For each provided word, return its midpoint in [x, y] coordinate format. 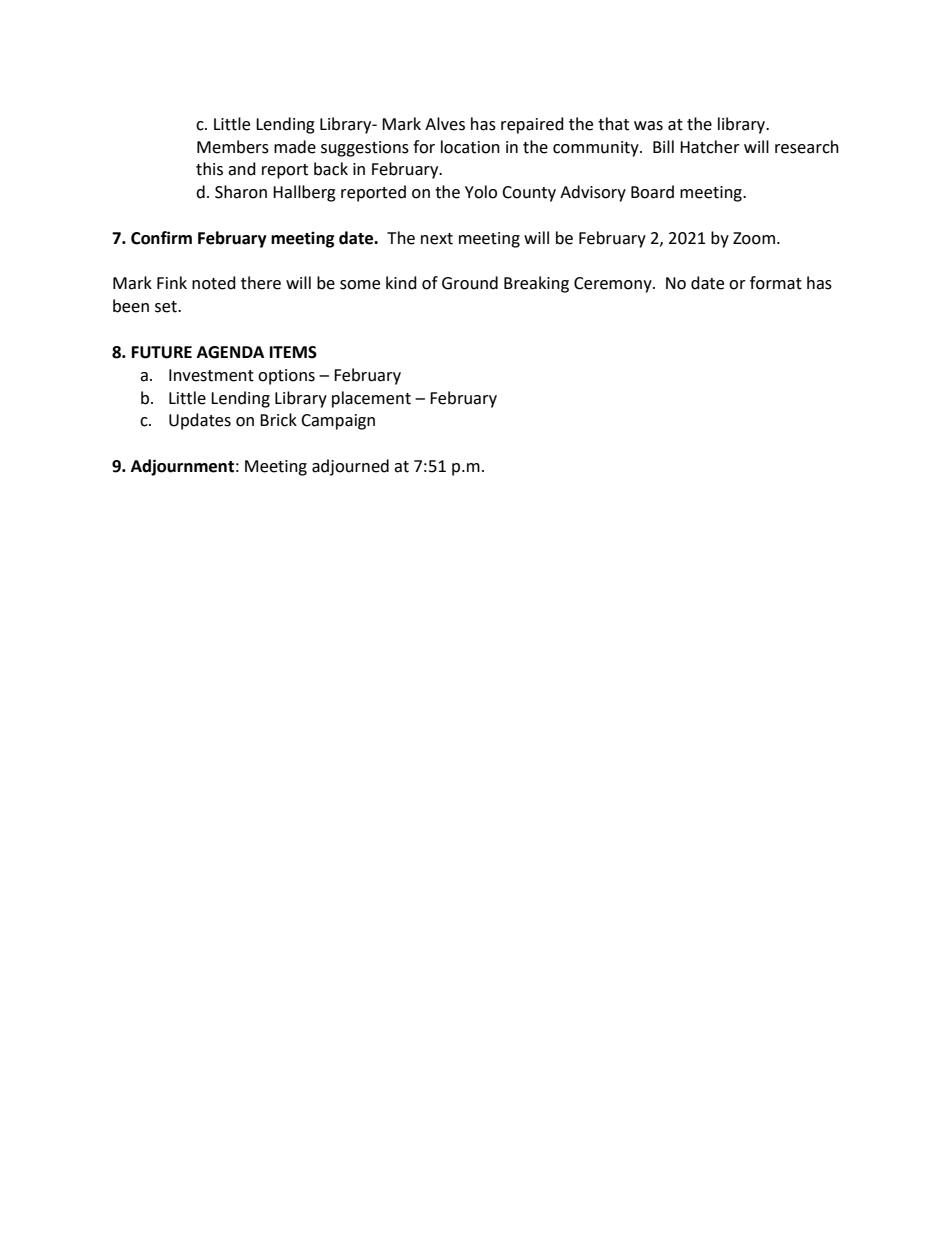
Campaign [338, 422]
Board [652, 192]
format [776, 283]
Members [233, 147]
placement [371, 399]
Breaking [536, 284]
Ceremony [614, 285]
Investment [211, 375]
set [167, 307]
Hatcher [710, 147]
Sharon [241, 192]
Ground [470, 283]
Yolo [481, 192]
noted [214, 283]
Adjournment [182, 467]
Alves [445, 124]
